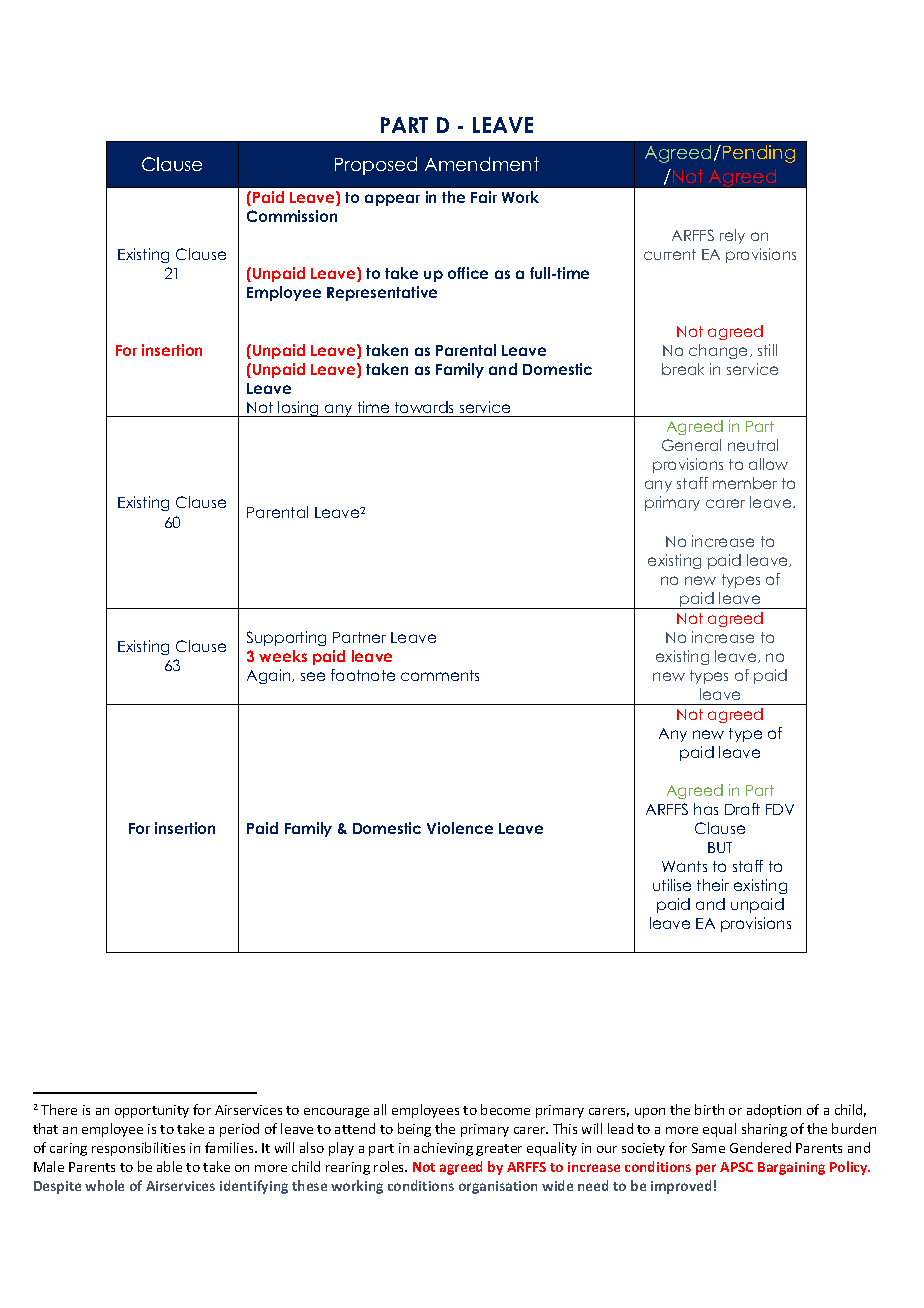 The width and height of the screenshot is (924, 1308). Describe the element at coordinates (745, 483) in the screenshot. I see `member` at that location.
